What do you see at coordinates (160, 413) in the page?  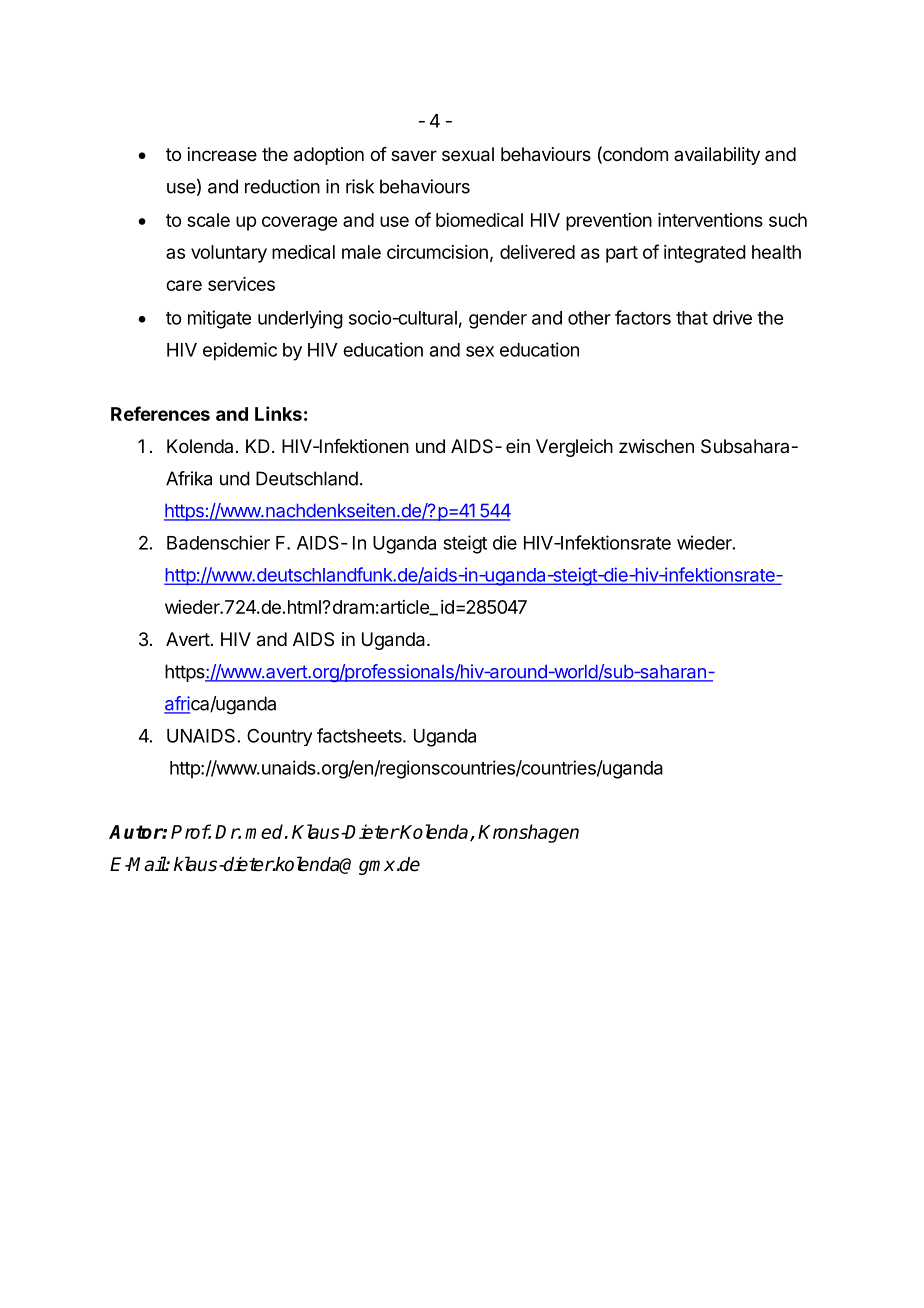 I see `References` at bounding box center [160, 413].
